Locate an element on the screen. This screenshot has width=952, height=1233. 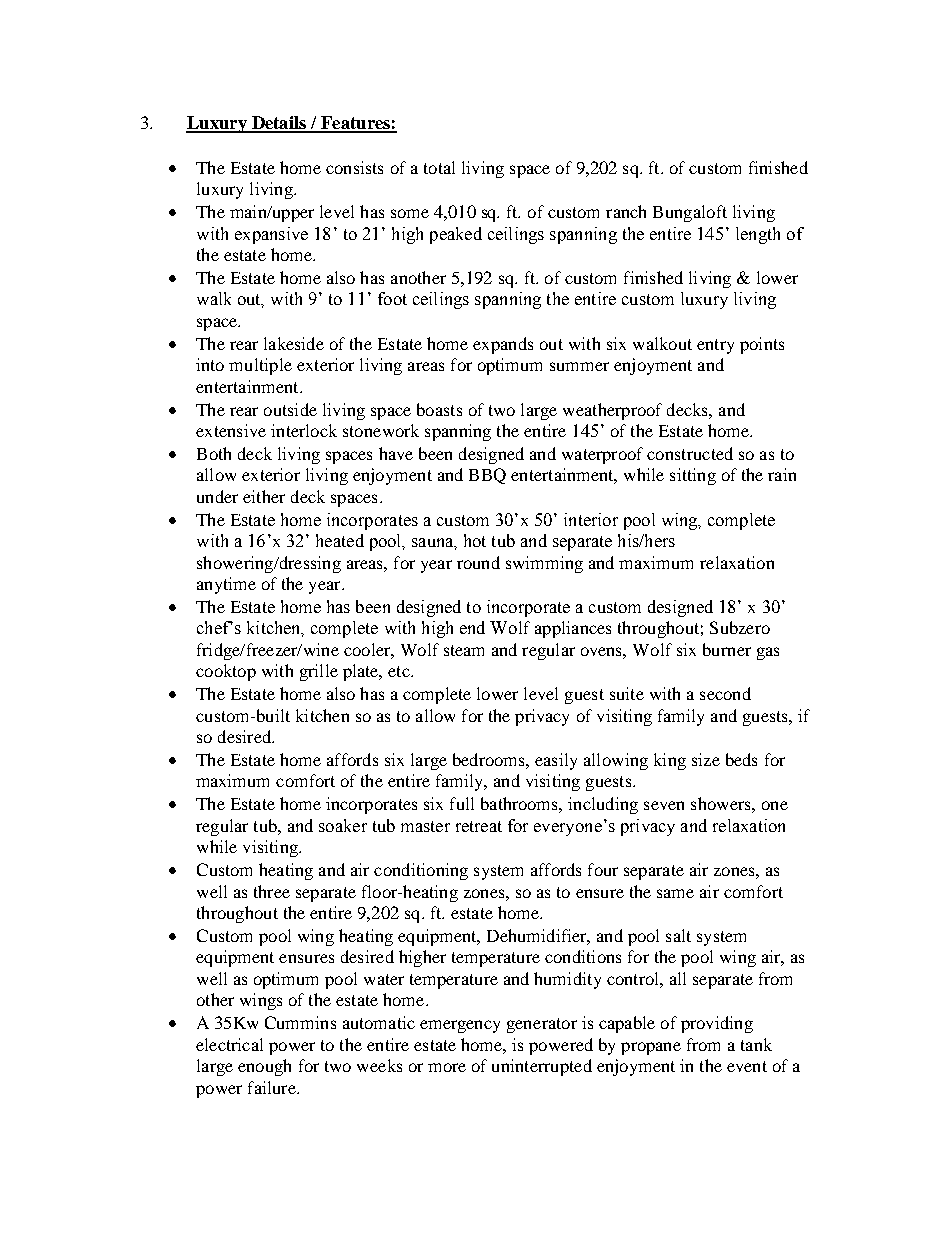
enough is located at coordinates (264, 1067).
